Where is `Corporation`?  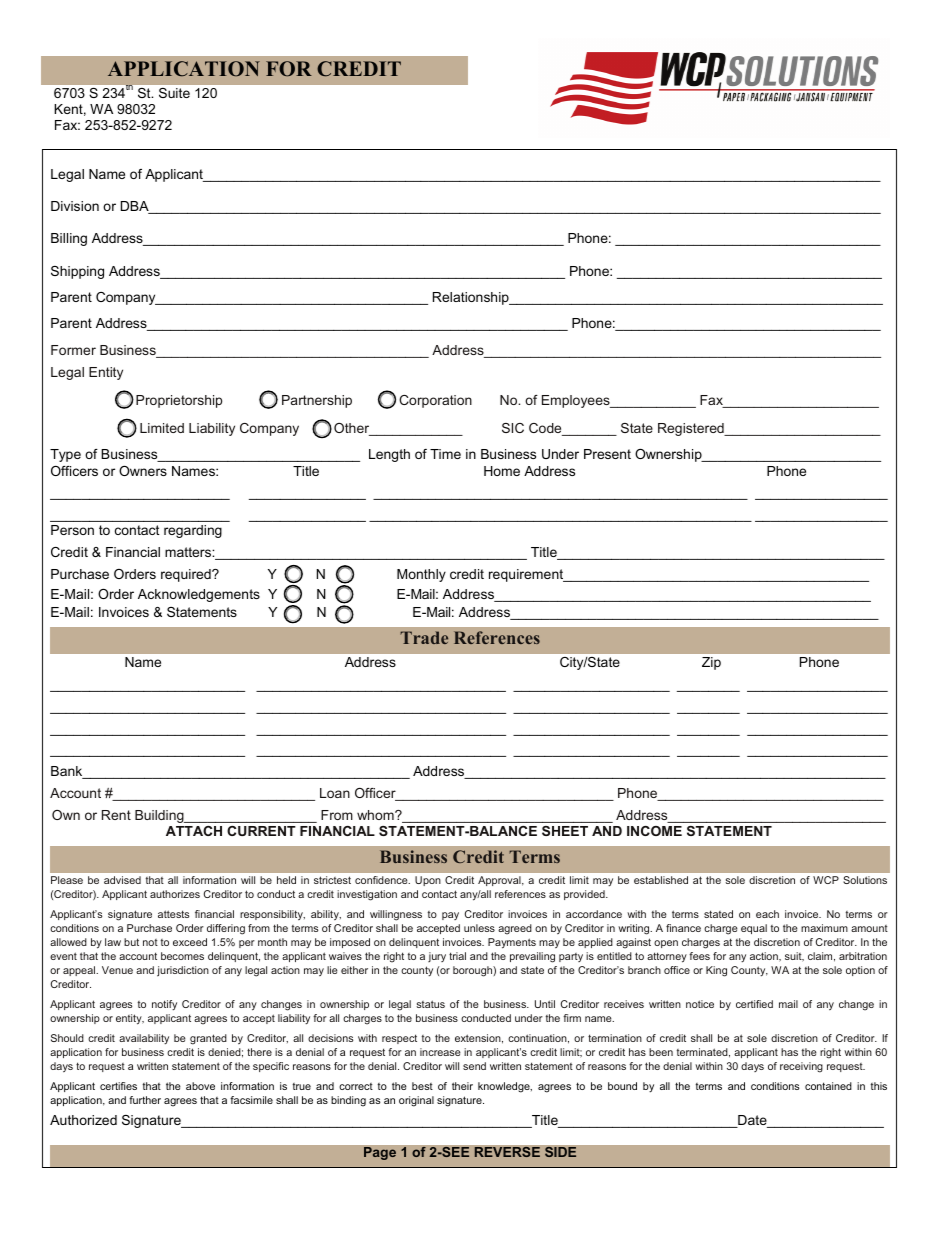 Corporation is located at coordinates (435, 401).
